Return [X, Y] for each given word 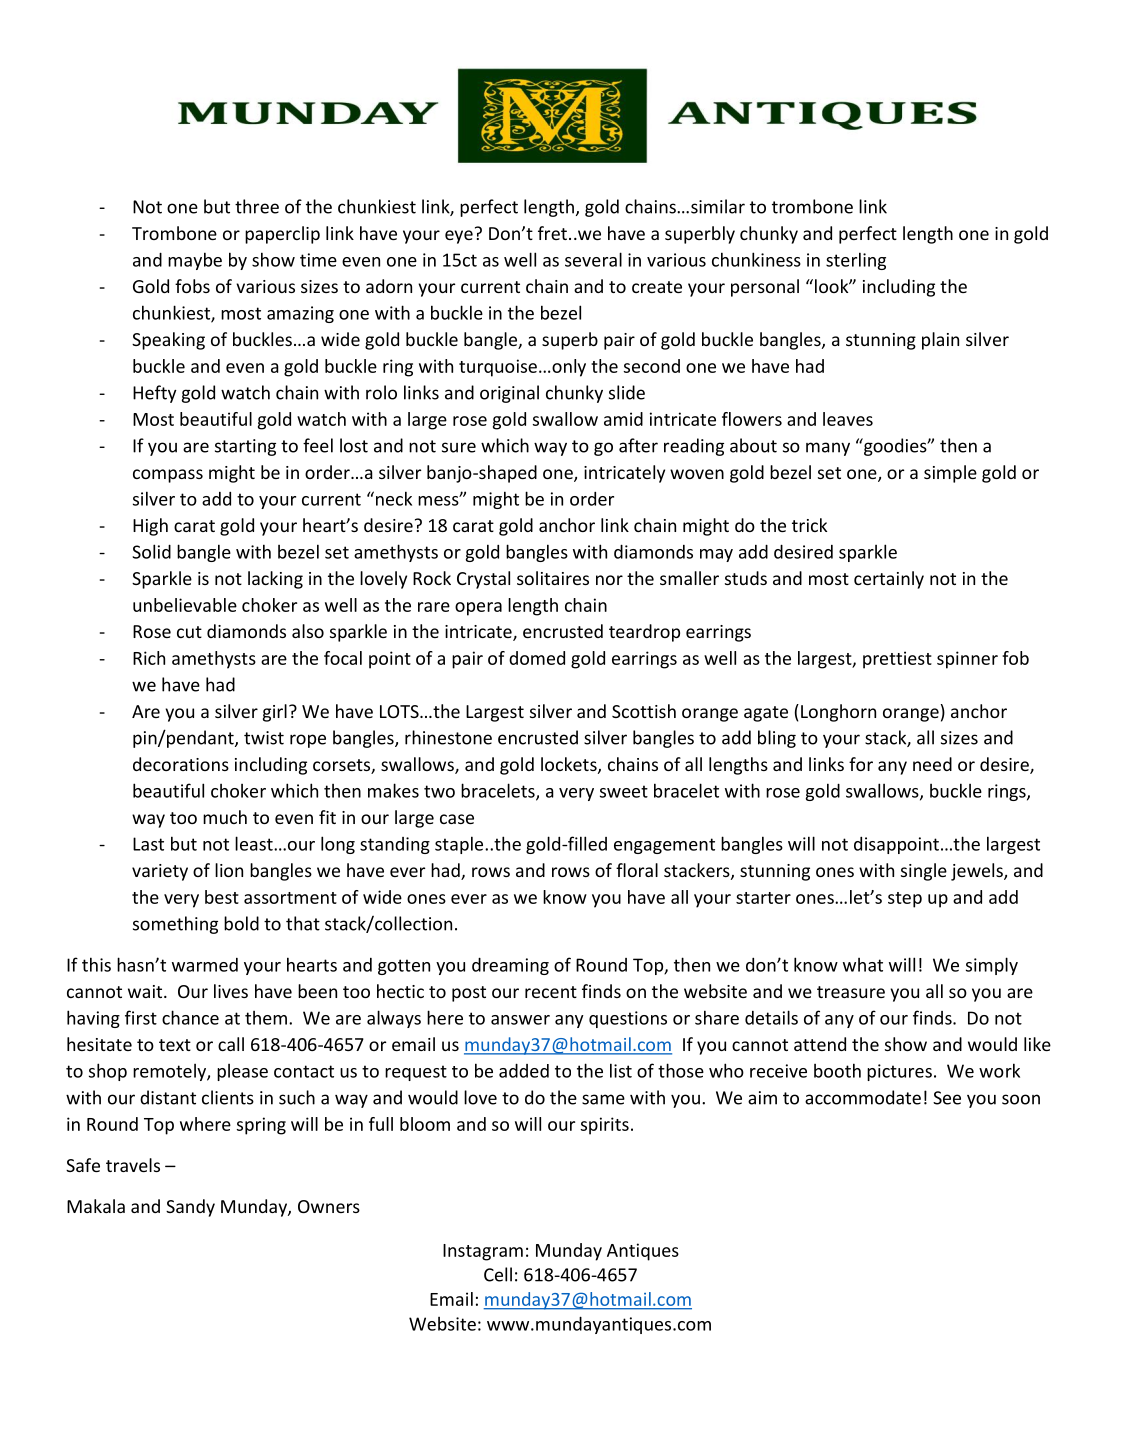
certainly [889, 580]
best [222, 897]
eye [459, 237]
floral [637, 870]
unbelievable [185, 605]
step [905, 900]
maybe [195, 261]
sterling [856, 261]
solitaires [553, 578]
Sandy [190, 1208]
